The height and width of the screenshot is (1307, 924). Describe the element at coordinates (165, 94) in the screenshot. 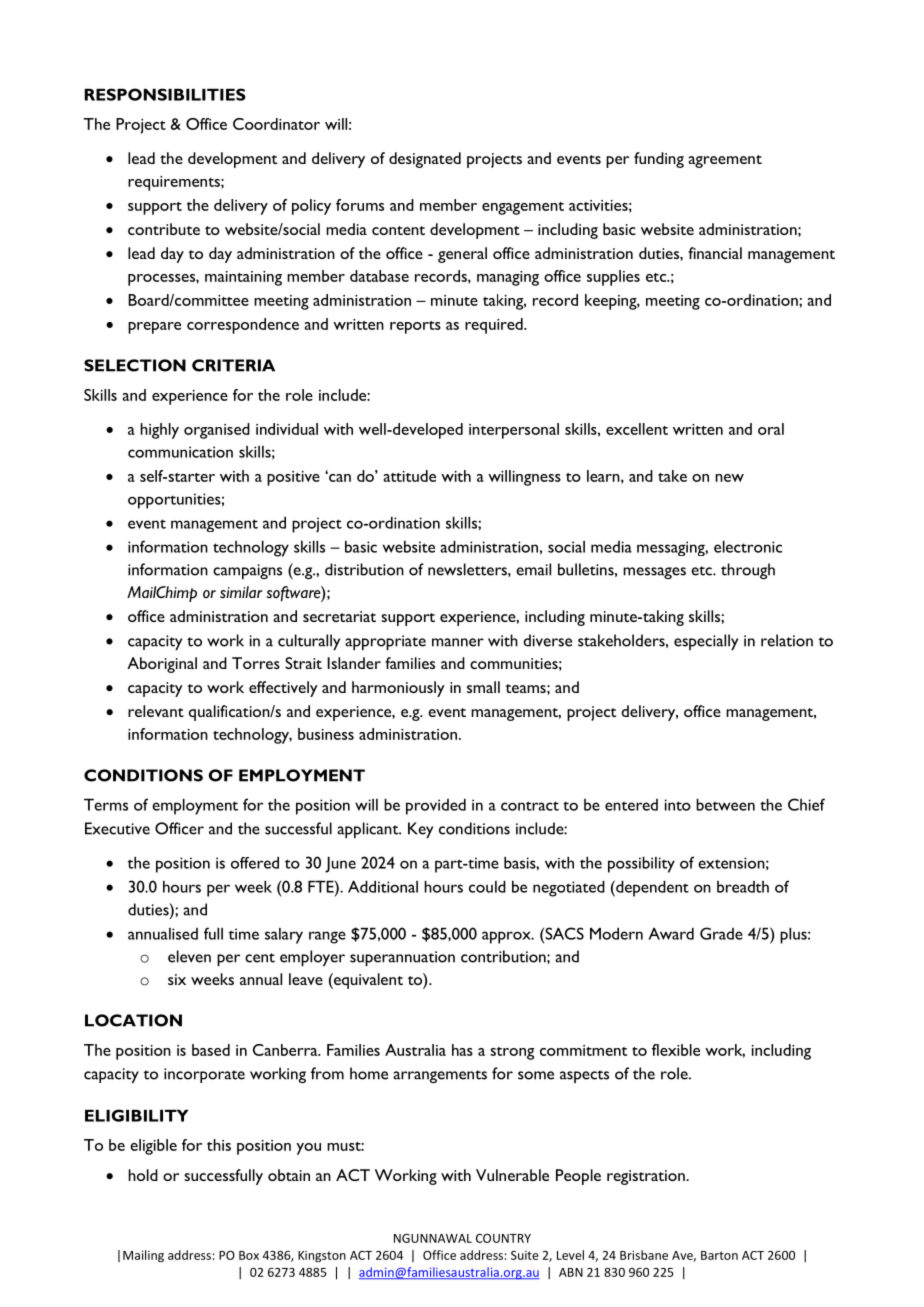

I see `RESPONSIBILITIES` at that location.
